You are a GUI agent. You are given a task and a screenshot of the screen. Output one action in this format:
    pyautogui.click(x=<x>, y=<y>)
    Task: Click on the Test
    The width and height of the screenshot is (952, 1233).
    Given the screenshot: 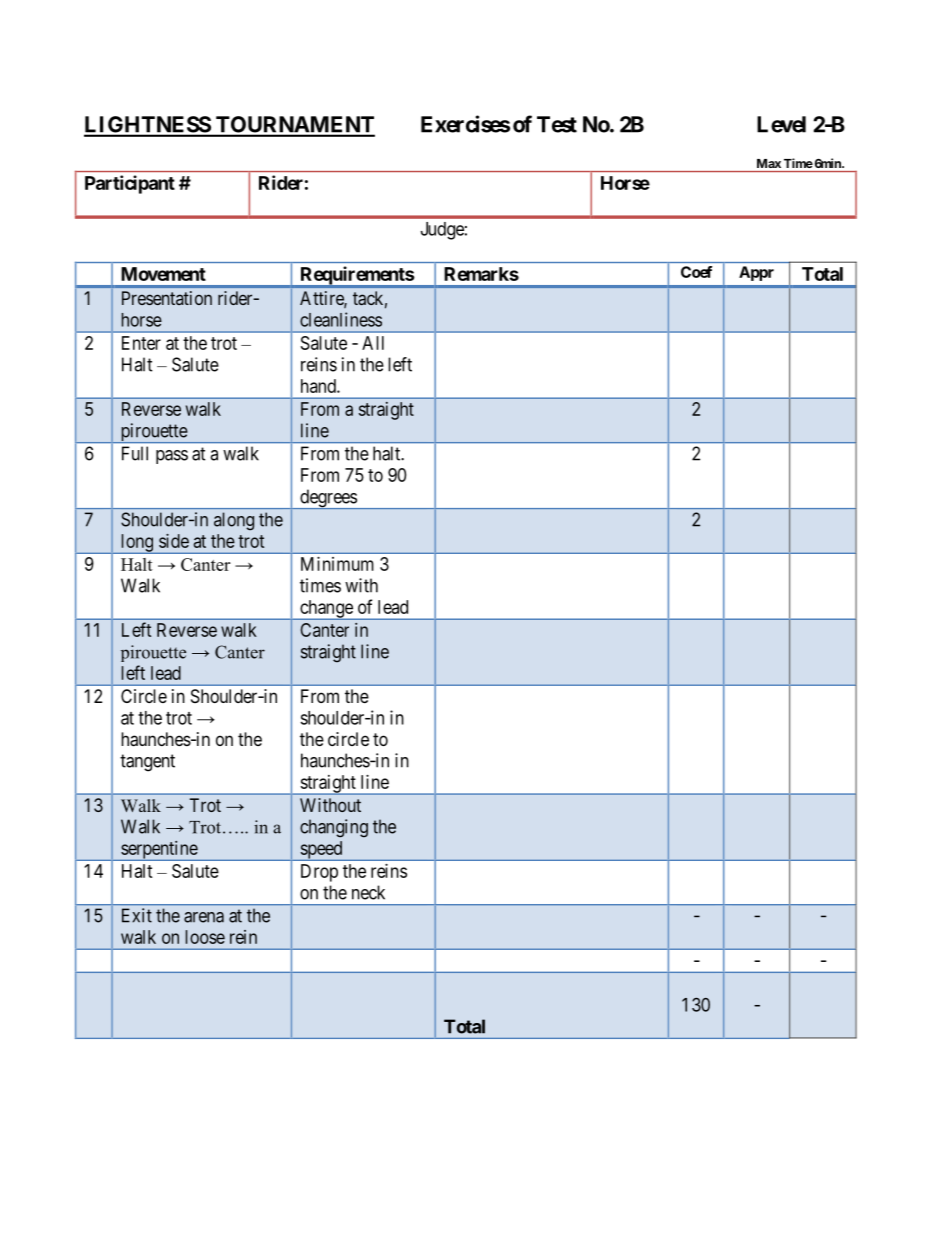 What is the action you would take?
    pyautogui.click(x=557, y=124)
